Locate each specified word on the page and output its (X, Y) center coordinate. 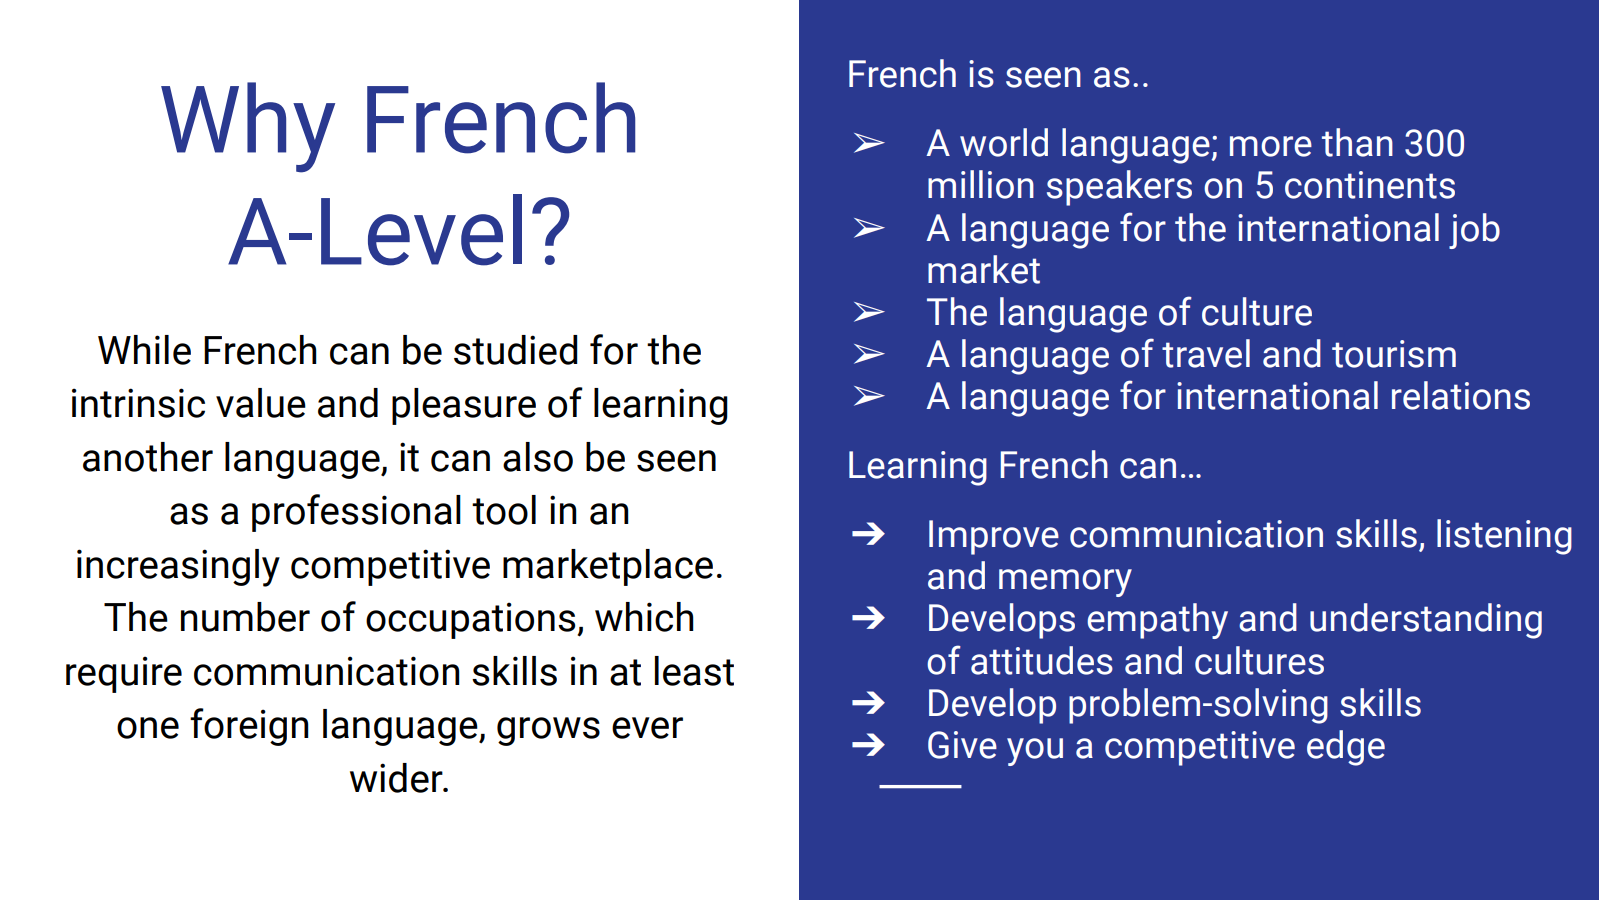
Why (248, 127)
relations (1461, 395)
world (1004, 142)
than (1357, 142)
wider (397, 778)
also (538, 457)
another (148, 457)
